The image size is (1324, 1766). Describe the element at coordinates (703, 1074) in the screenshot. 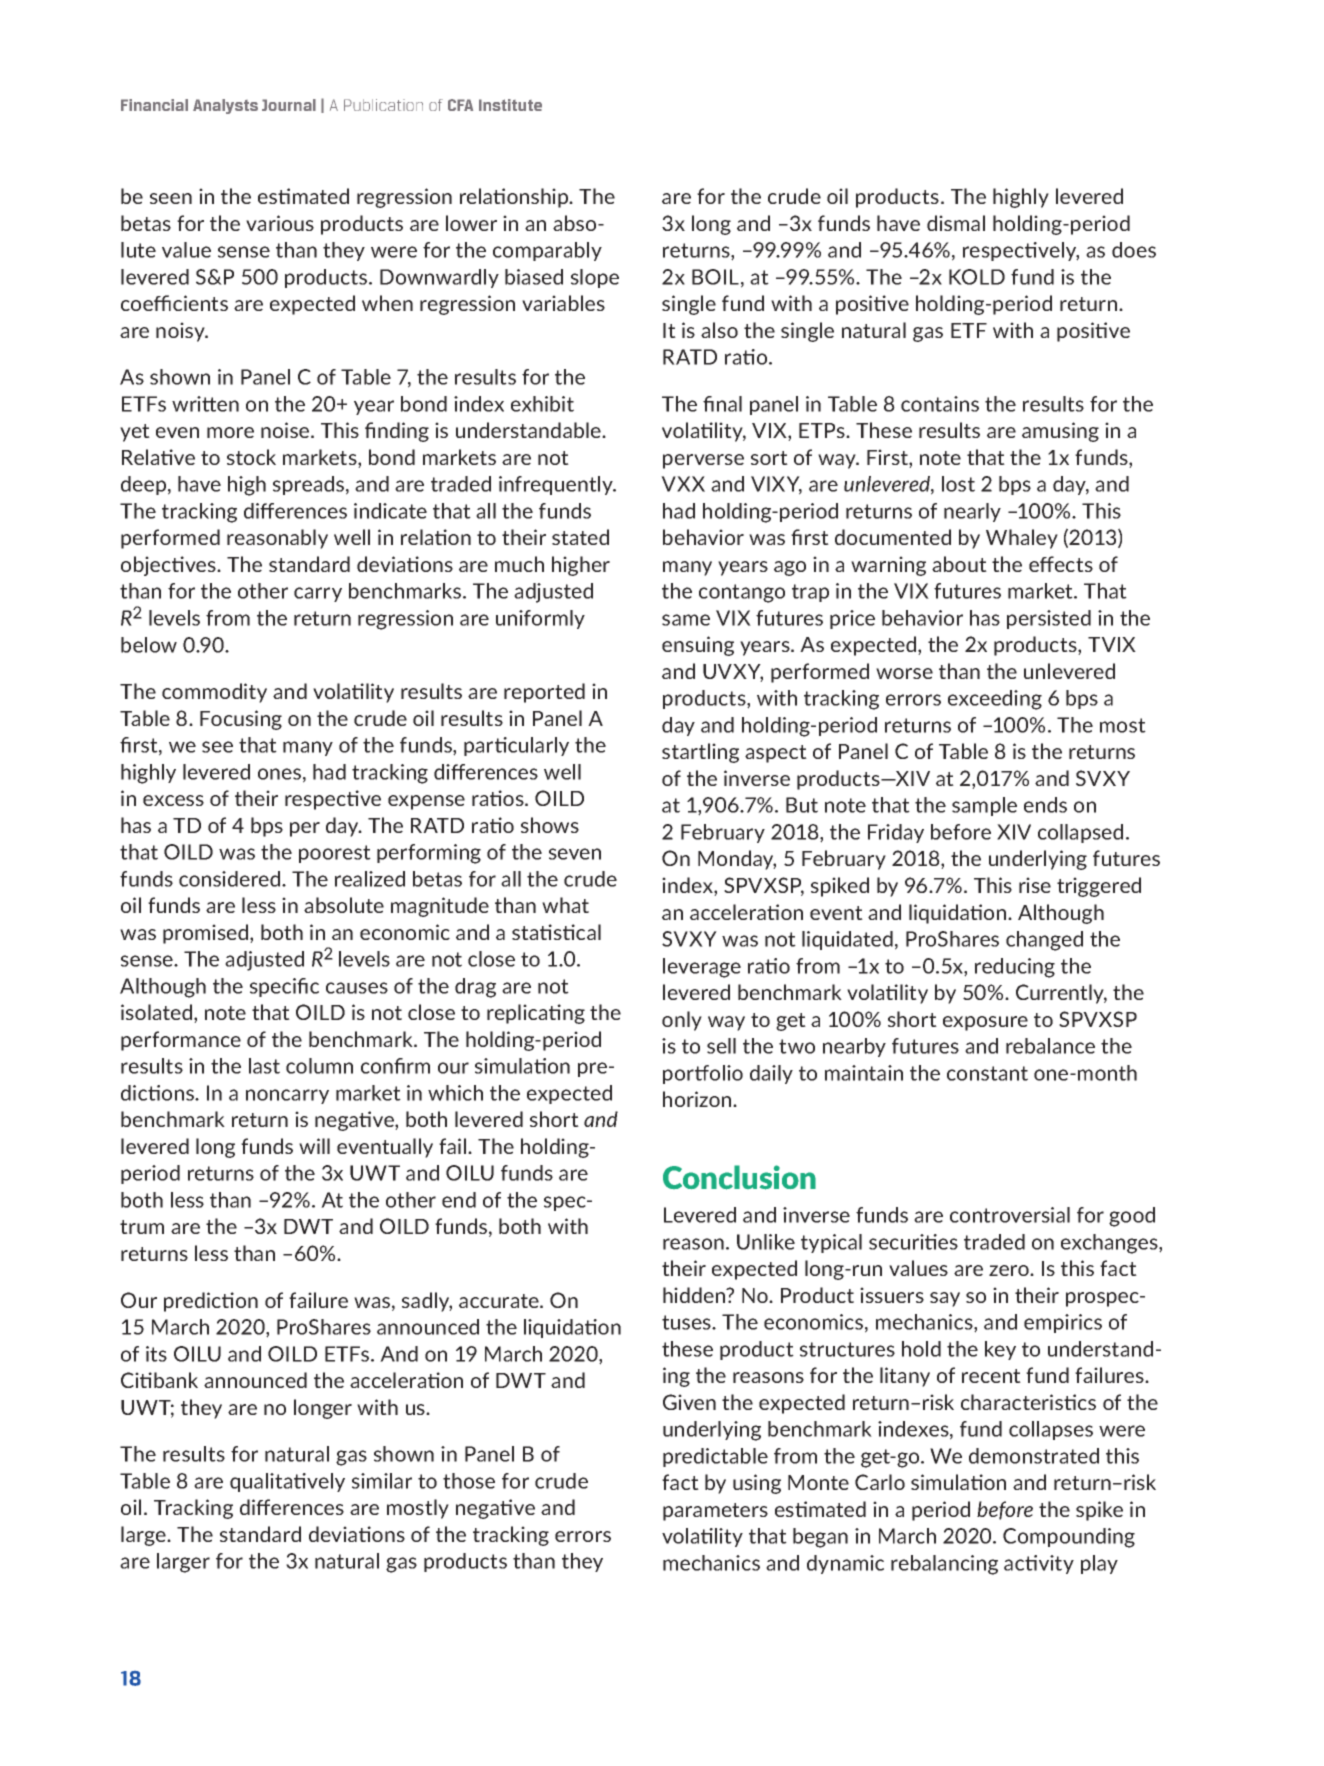

I see `portfolio` at that location.
